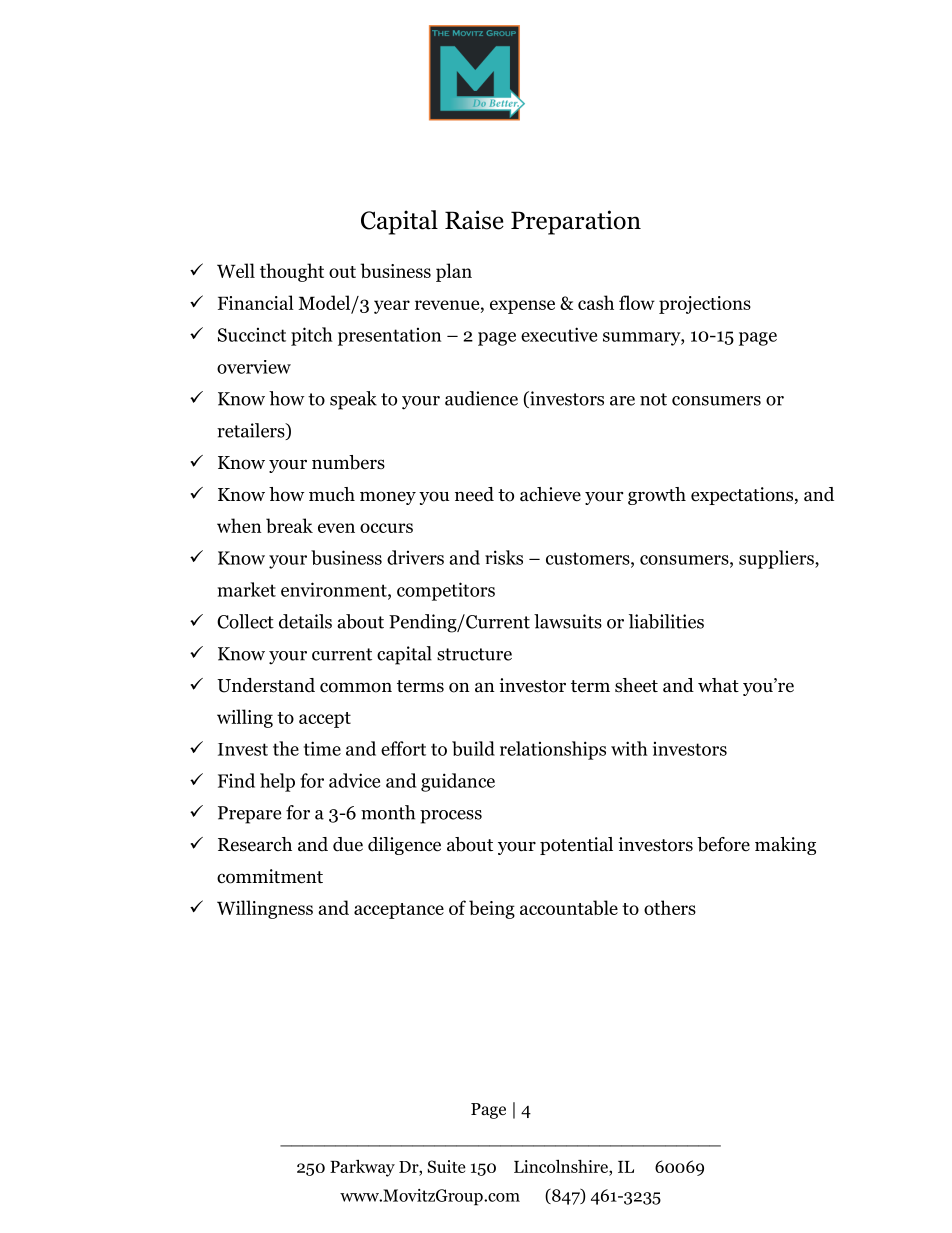  Describe the element at coordinates (670, 907) in the document. I see `others` at that location.
